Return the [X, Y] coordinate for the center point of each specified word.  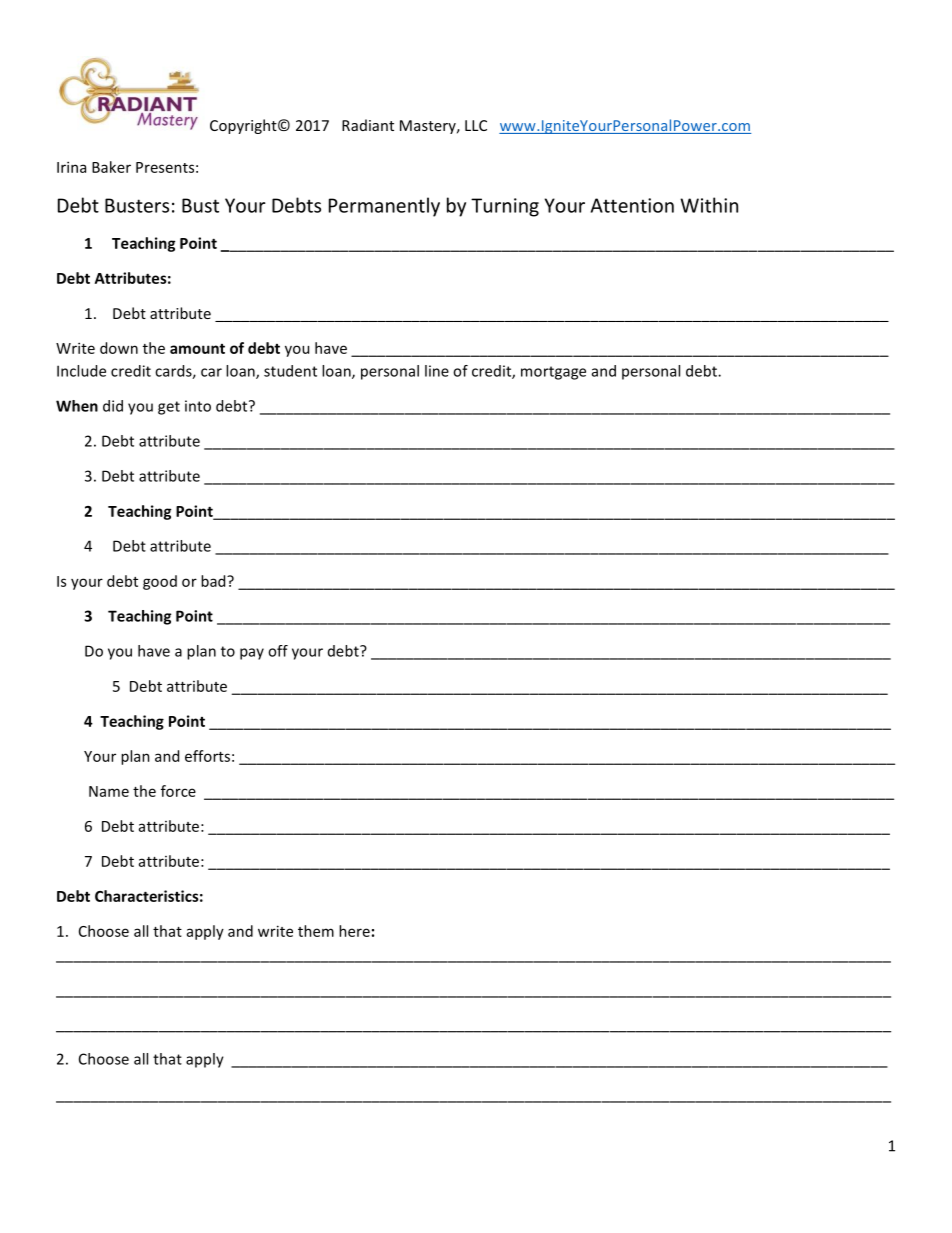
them [316, 931]
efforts [207, 756]
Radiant [368, 125]
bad [214, 581]
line [437, 371]
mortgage [553, 373]
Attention [632, 205]
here [354, 931]
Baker [111, 167]
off [278, 651]
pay [252, 654]
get [169, 408]
